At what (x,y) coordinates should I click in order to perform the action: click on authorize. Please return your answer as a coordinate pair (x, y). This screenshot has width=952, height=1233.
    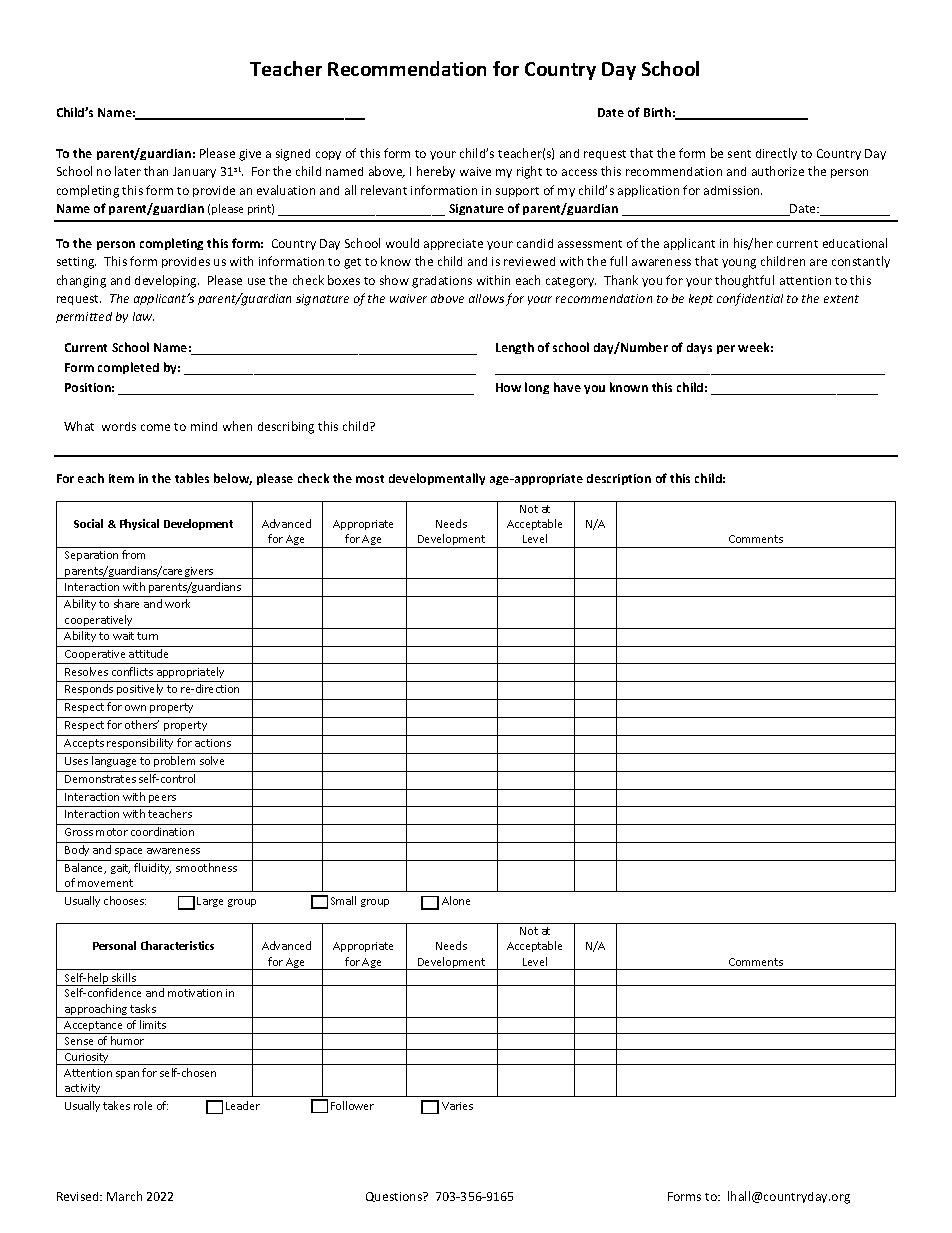
    Looking at the image, I should click on (778, 171).
